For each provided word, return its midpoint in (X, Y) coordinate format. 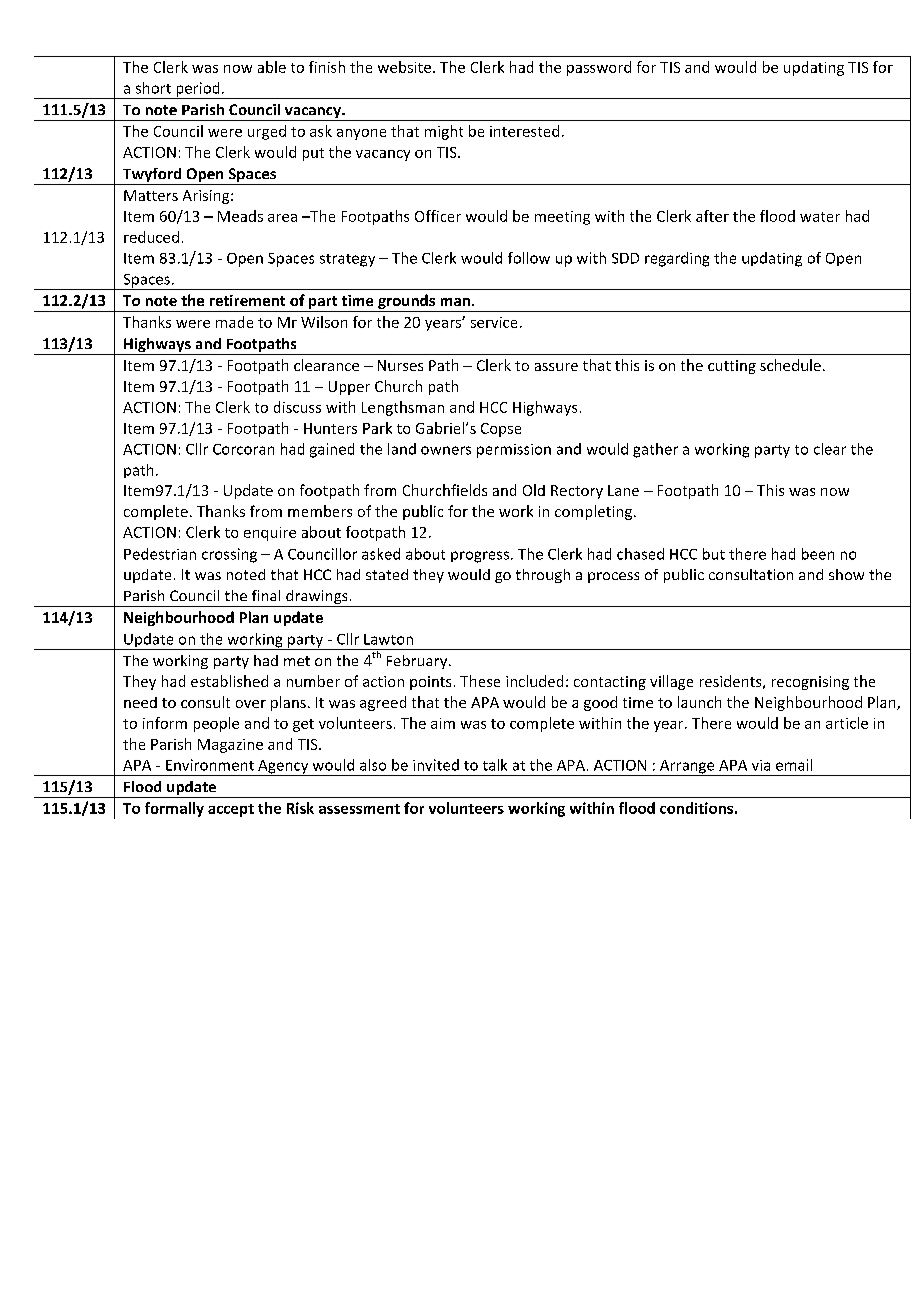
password (599, 68)
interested (524, 131)
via (761, 765)
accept (231, 810)
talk (495, 765)
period (198, 90)
